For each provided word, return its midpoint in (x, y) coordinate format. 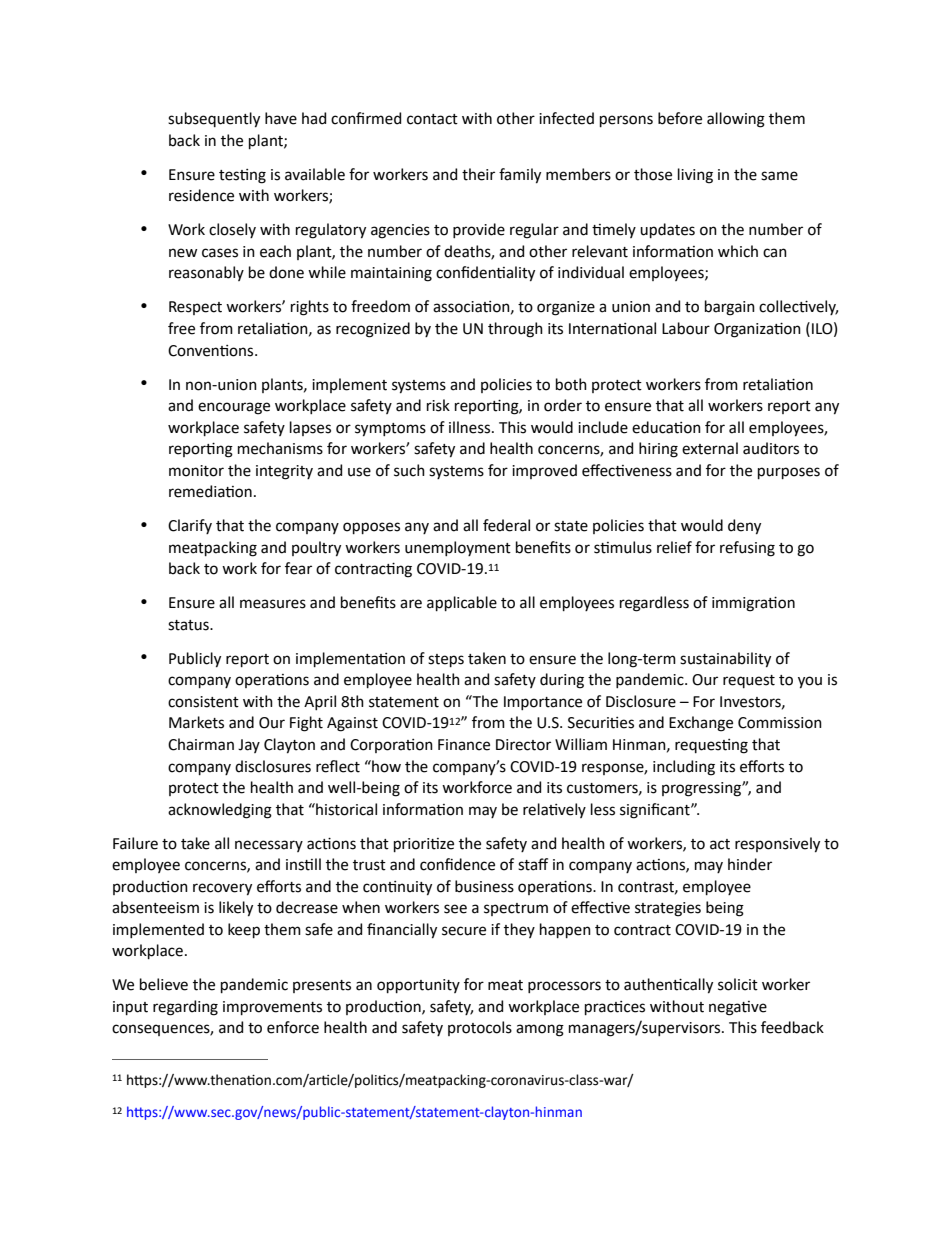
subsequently (214, 120)
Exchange (701, 724)
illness (471, 427)
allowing (736, 120)
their (478, 174)
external (710, 448)
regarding (185, 1008)
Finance (464, 745)
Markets (196, 722)
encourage (234, 408)
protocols (480, 1028)
